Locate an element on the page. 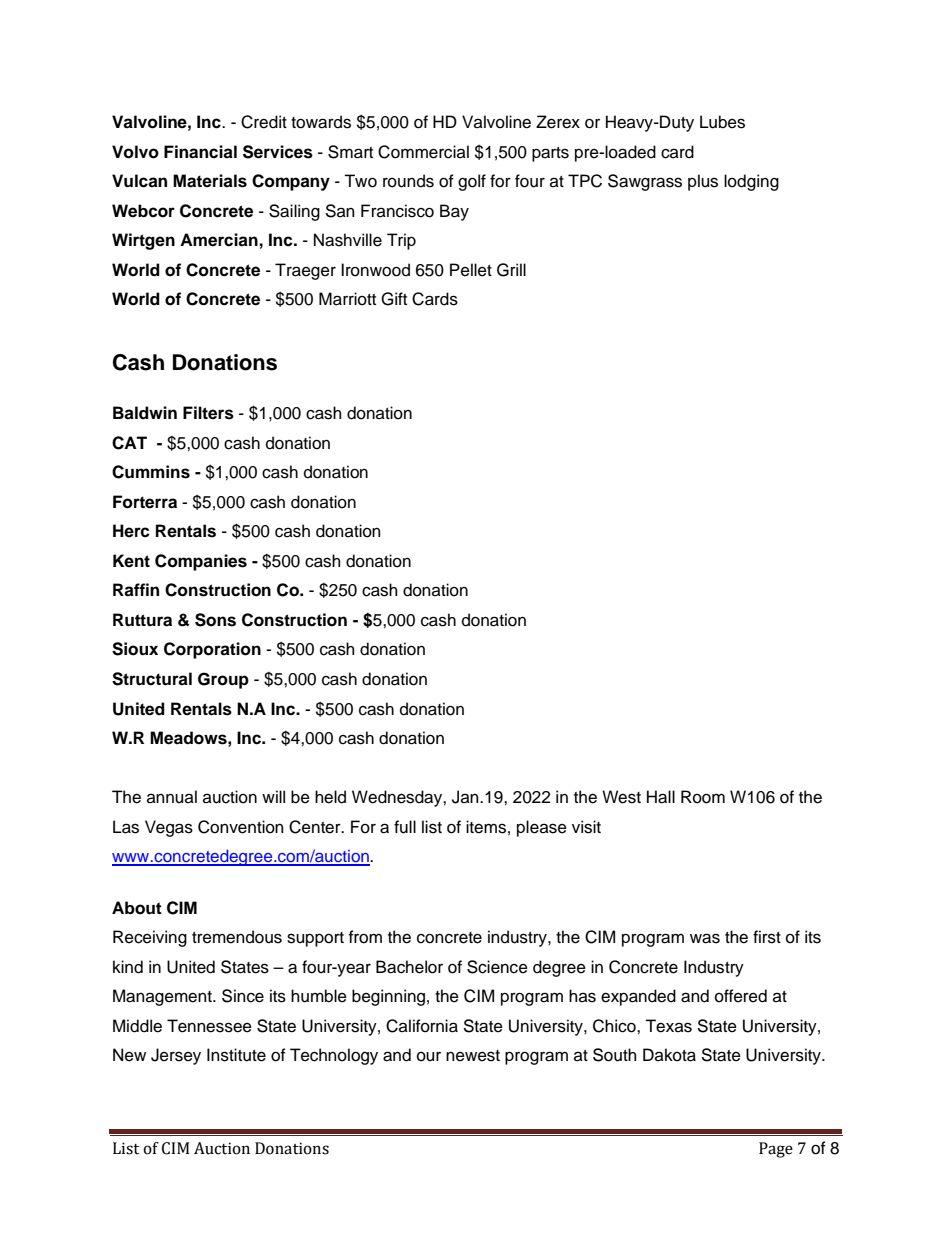 This page has height=1233, width=952. plus is located at coordinates (703, 182).
